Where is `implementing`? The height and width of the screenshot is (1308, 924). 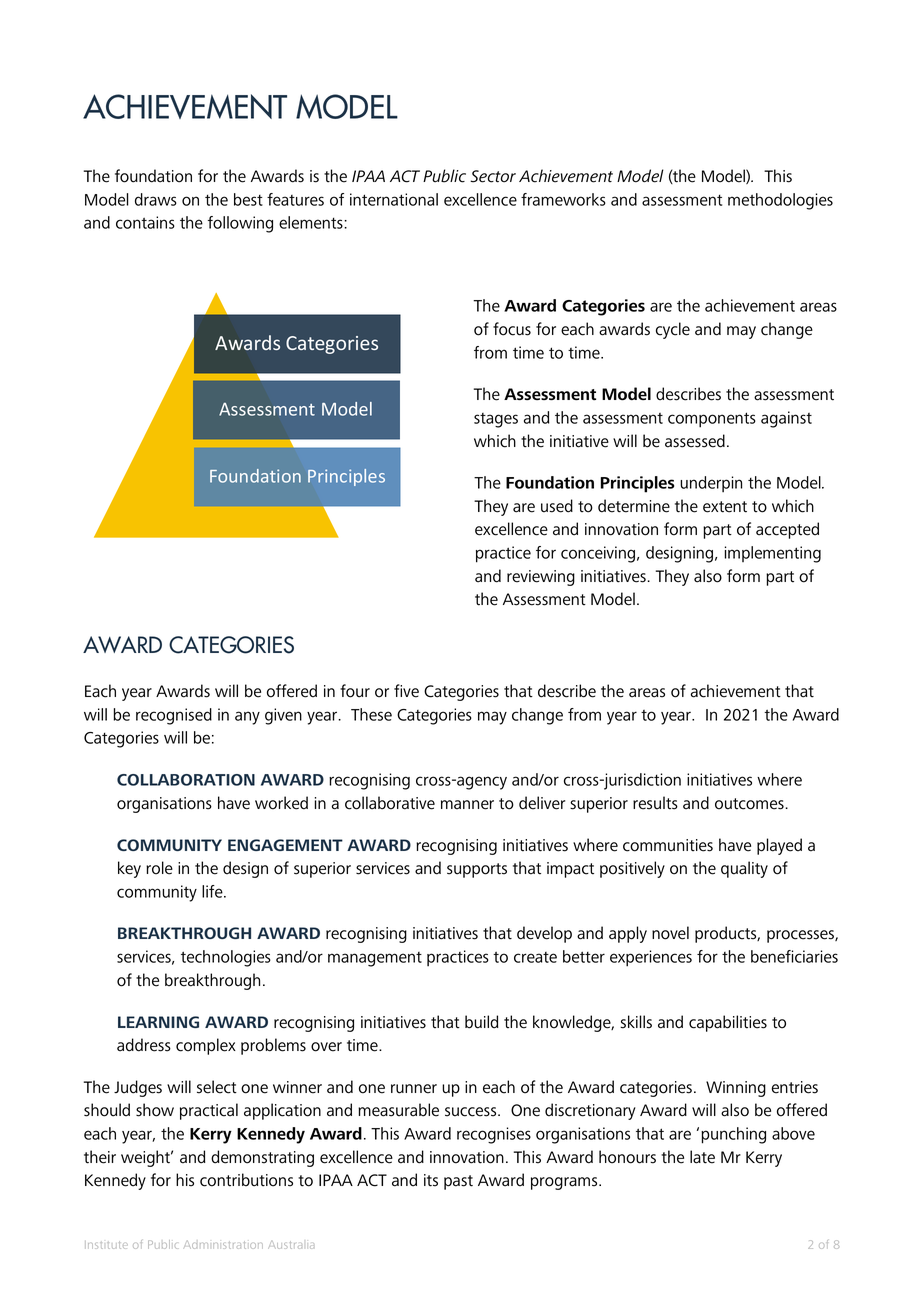 implementing is located at coordinates (773, 554).
